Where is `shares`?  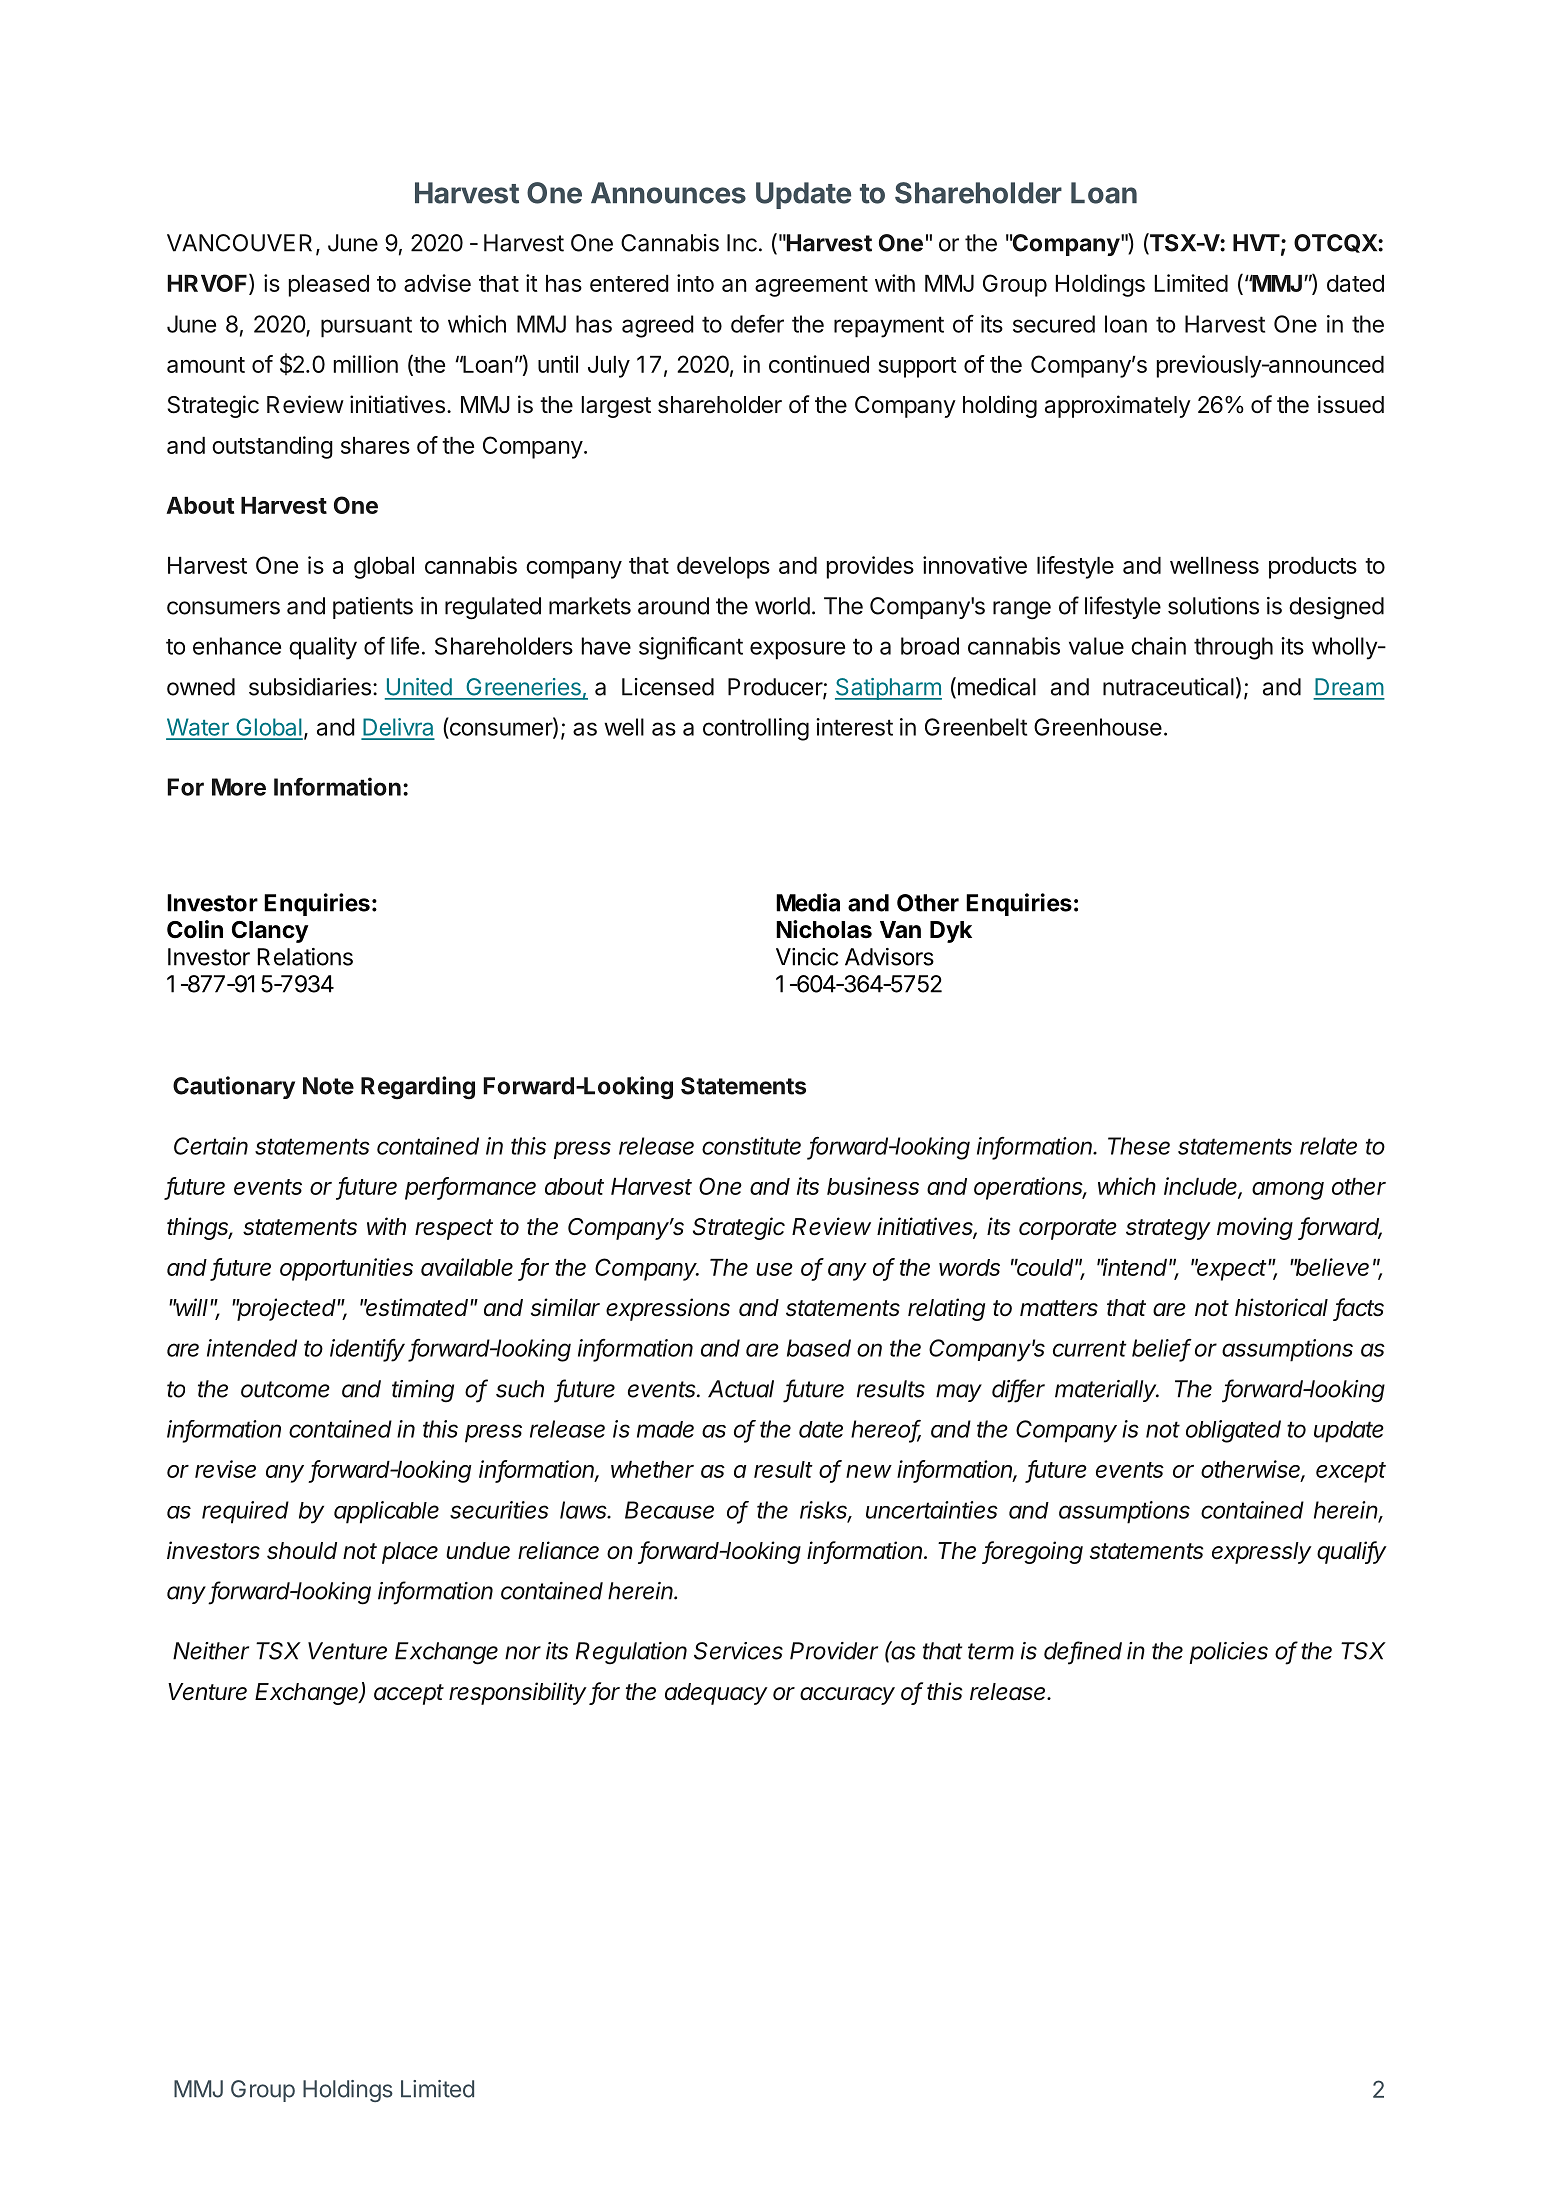
shares is located at coordinates (375, 445).
